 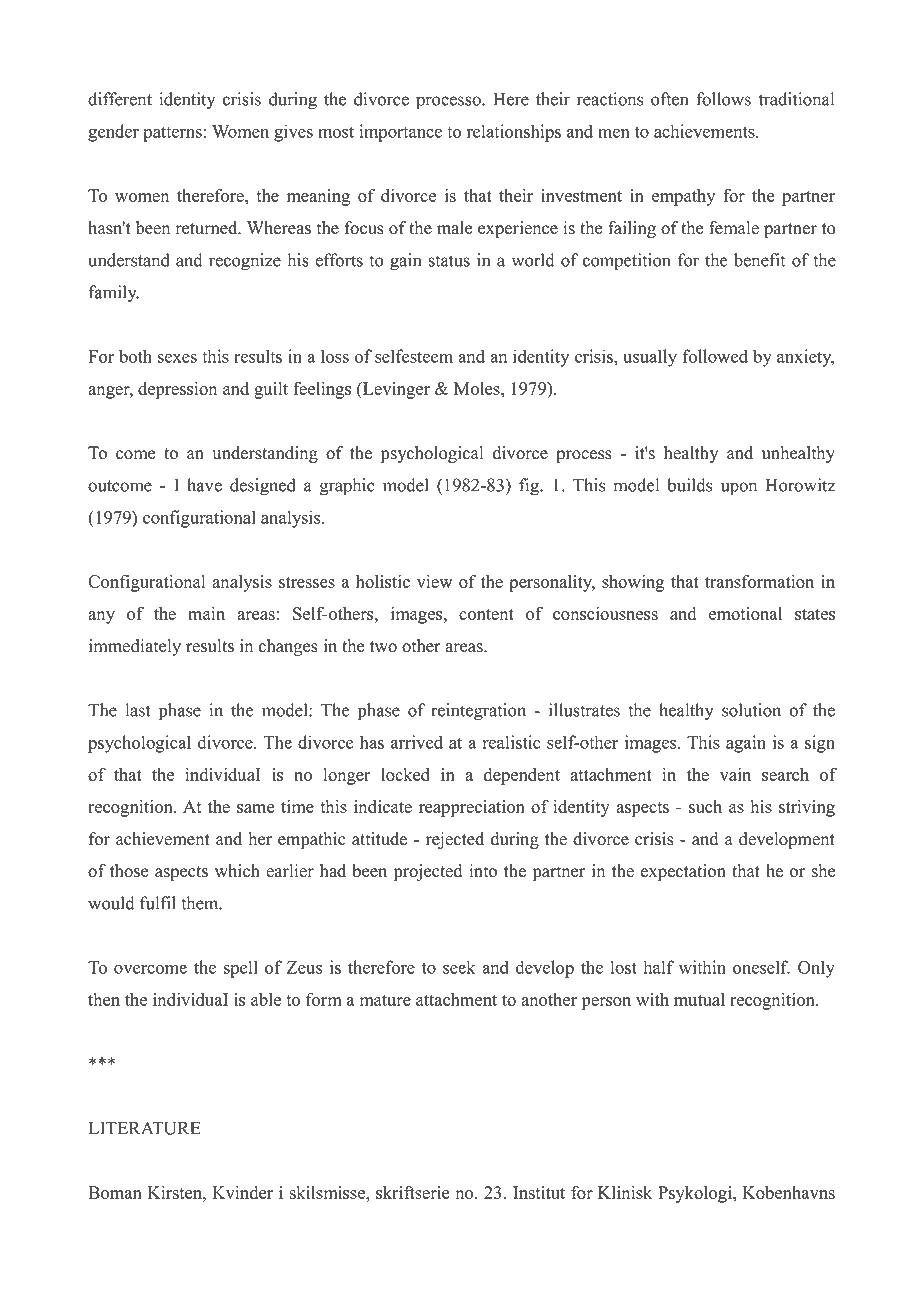 I want to click on content, so click(x=486, y=614).
